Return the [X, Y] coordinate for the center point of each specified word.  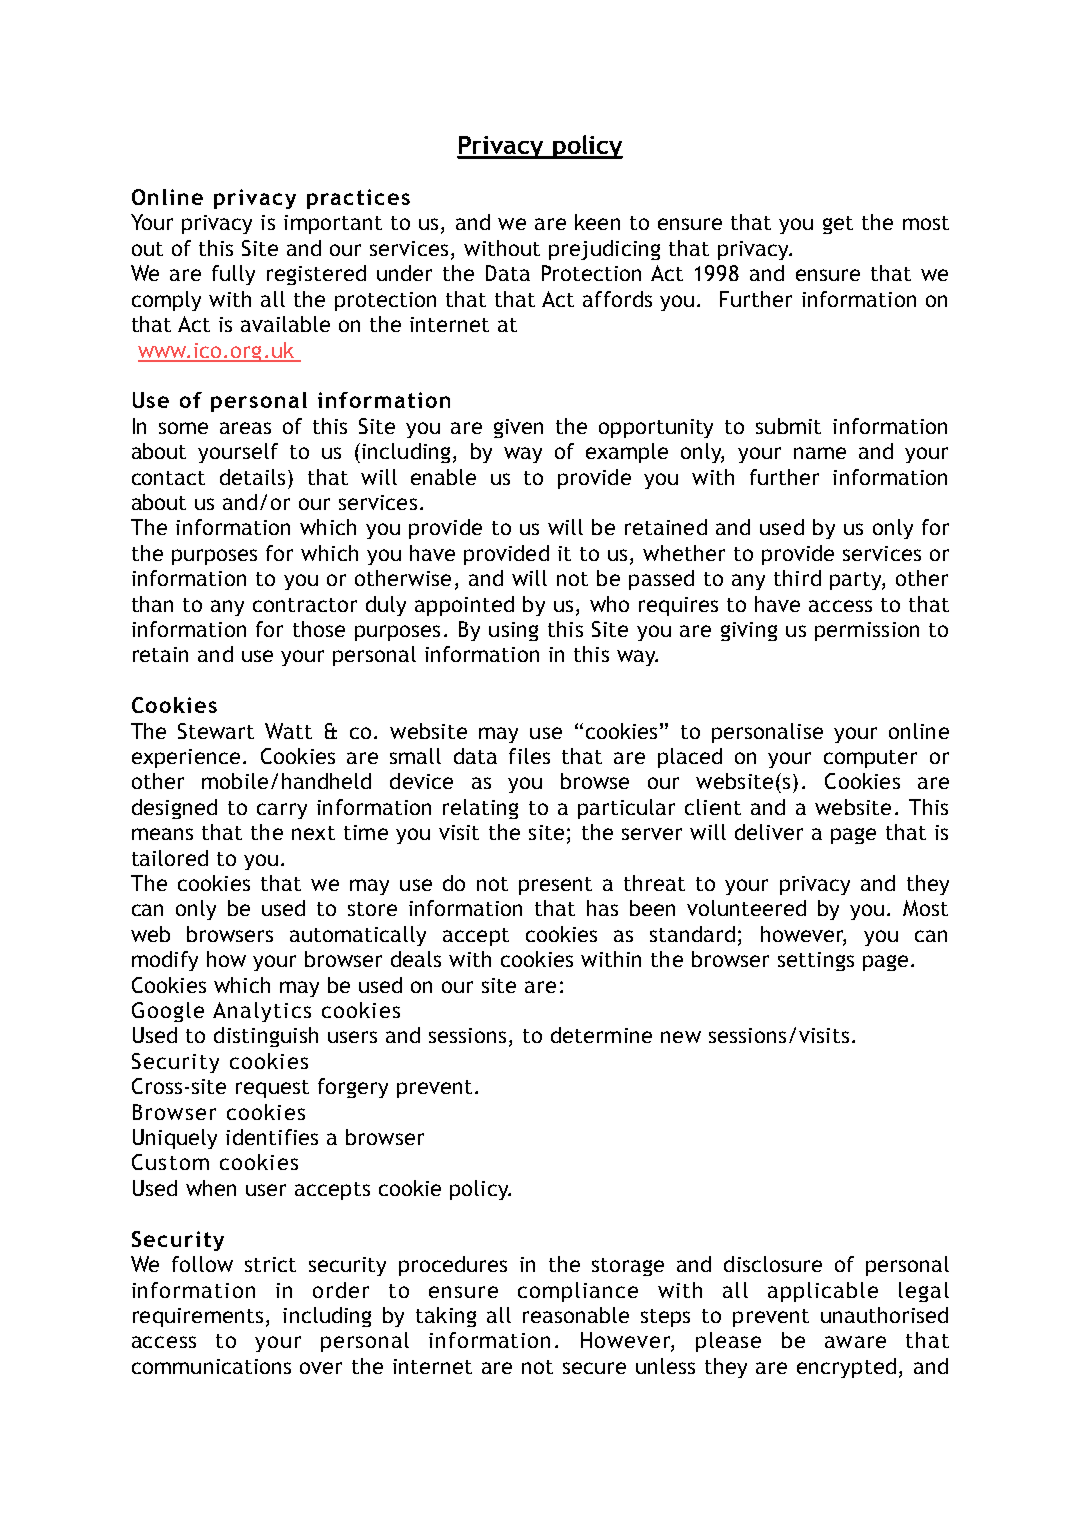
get [838, 225]
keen [597, 222]
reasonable [576, 1315]
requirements [198, 1317]
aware [855, 1342]
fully [233, 275]
